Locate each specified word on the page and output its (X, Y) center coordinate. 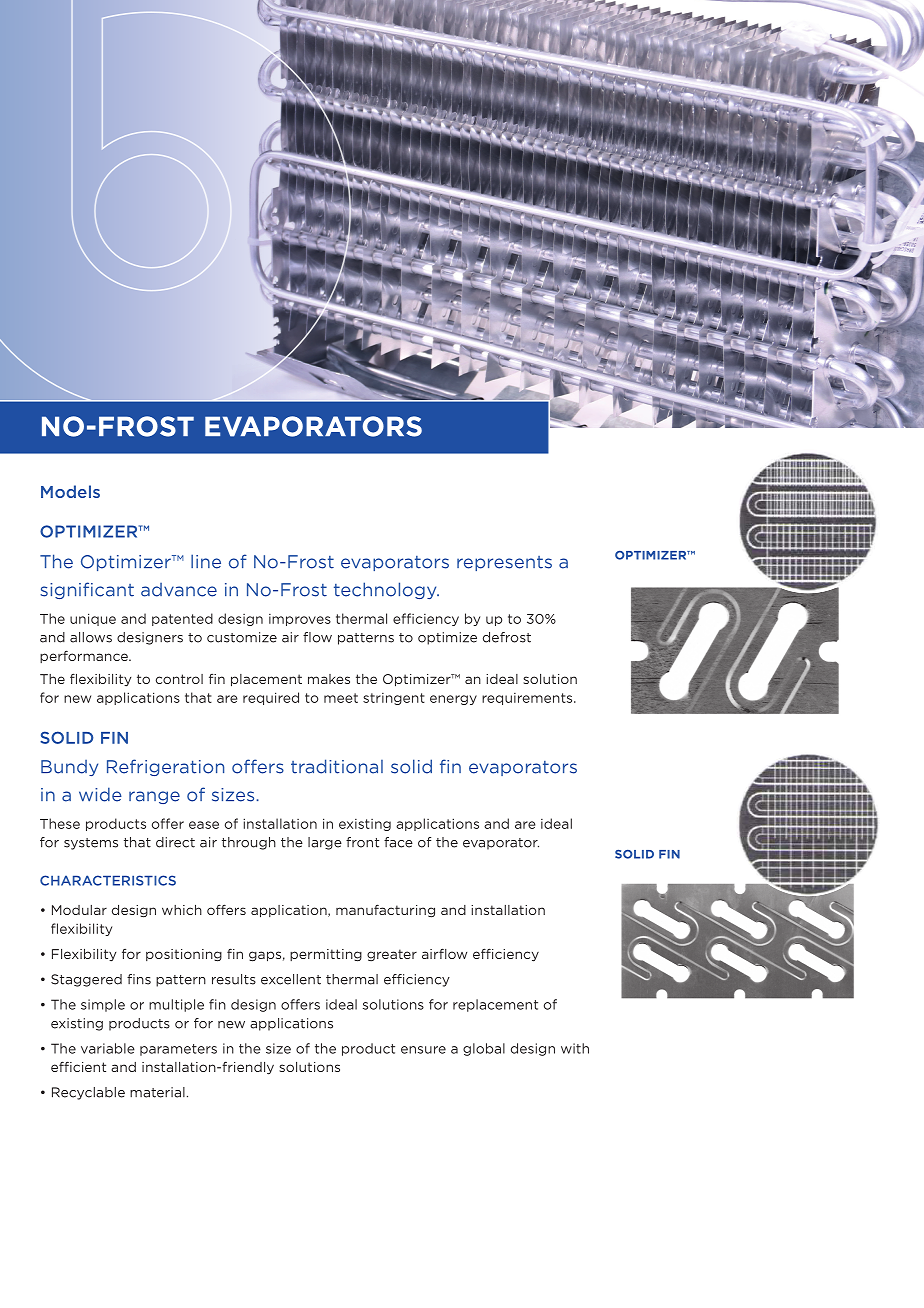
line (206, 561)
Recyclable (88, 1093)
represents (504, 563)
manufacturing (385, 911)
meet (341, 698)
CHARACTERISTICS (108, 880)
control (179, 679)
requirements (528, 699)
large (325, 843)
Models (70, 491)
